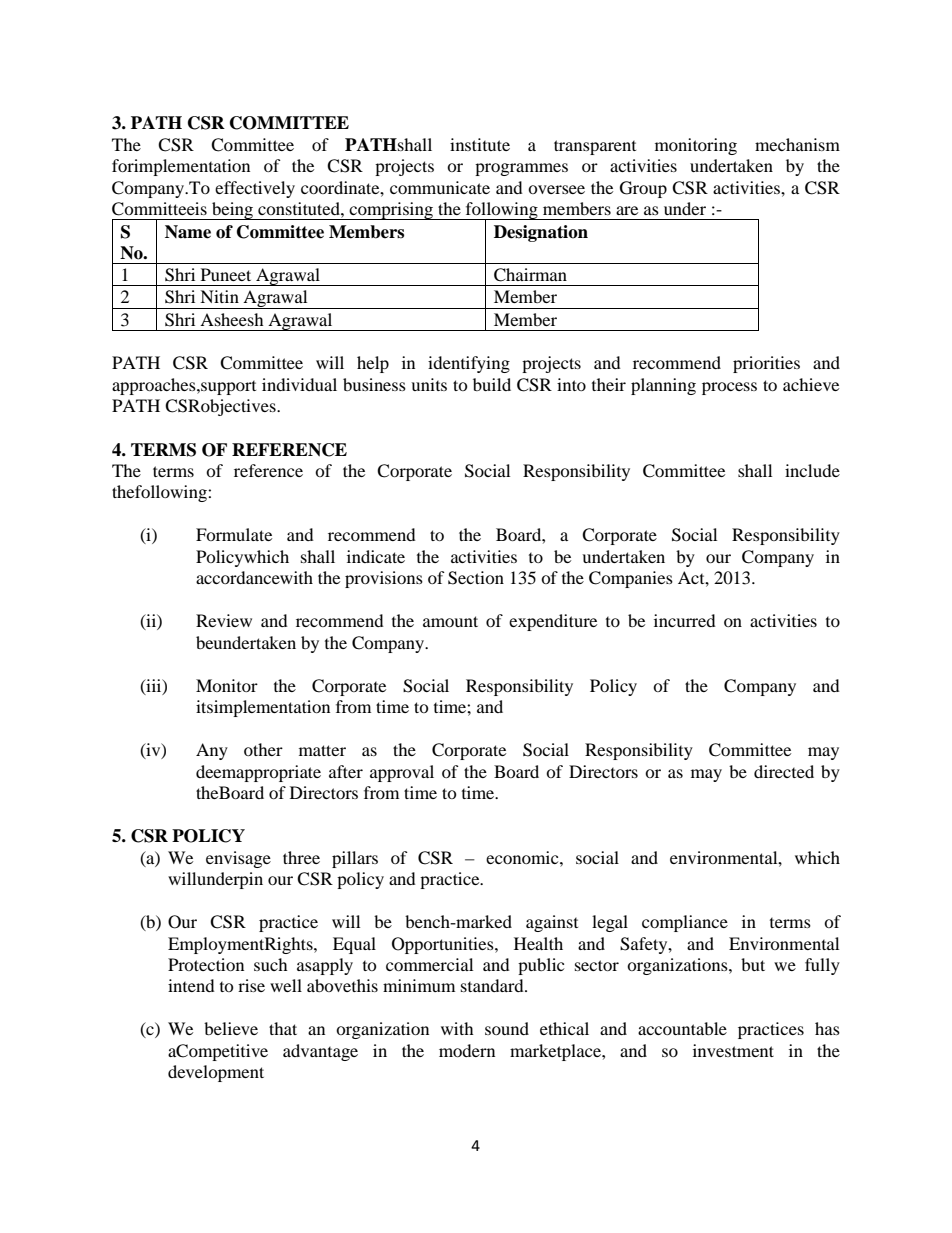 Image resolution: width=952 pixels, height=1233 pixels. I want to click on that, so click(283, 1028).
